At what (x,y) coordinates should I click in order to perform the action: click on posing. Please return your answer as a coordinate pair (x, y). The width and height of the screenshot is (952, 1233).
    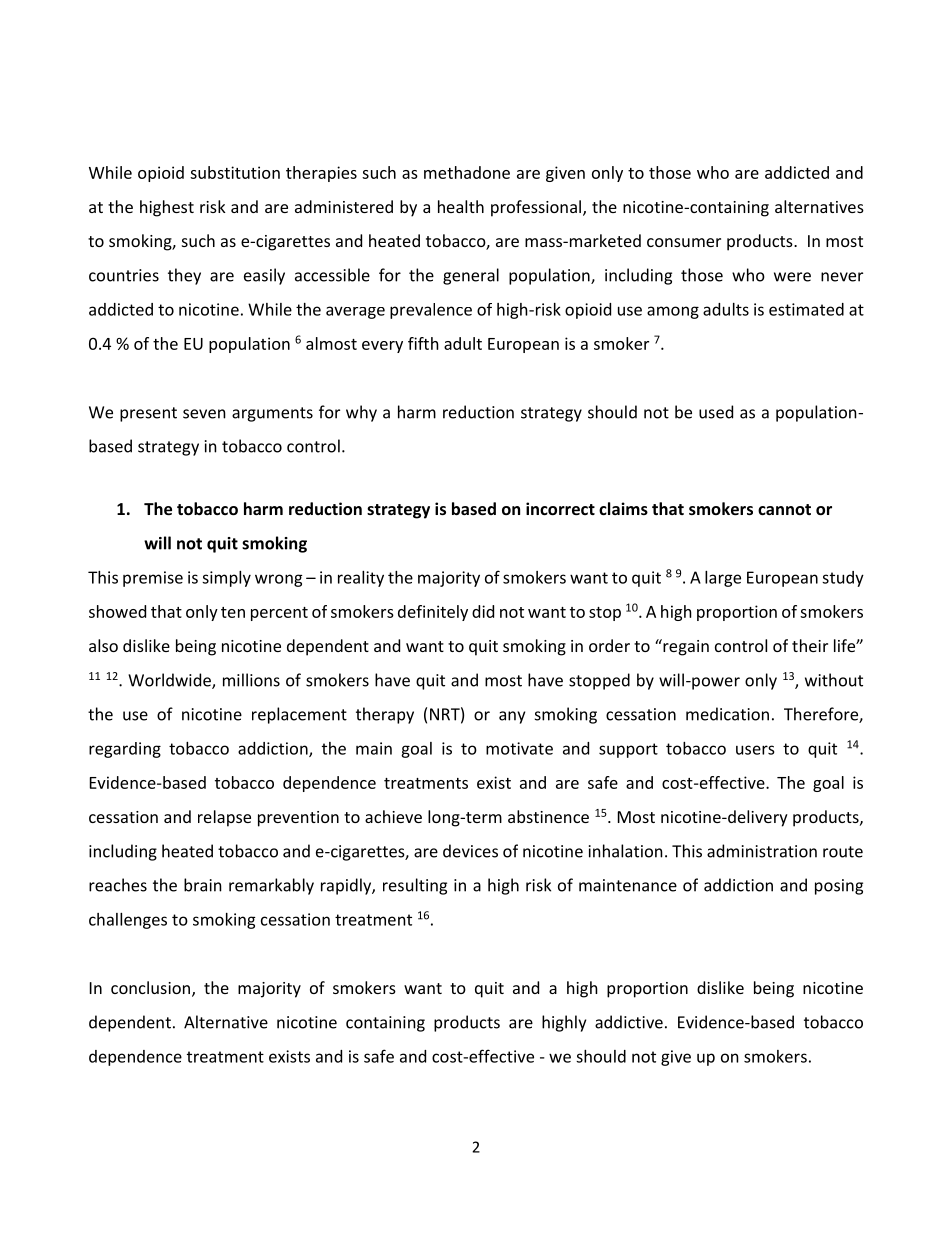
    Looking at the image, I should click on (839, 887).
